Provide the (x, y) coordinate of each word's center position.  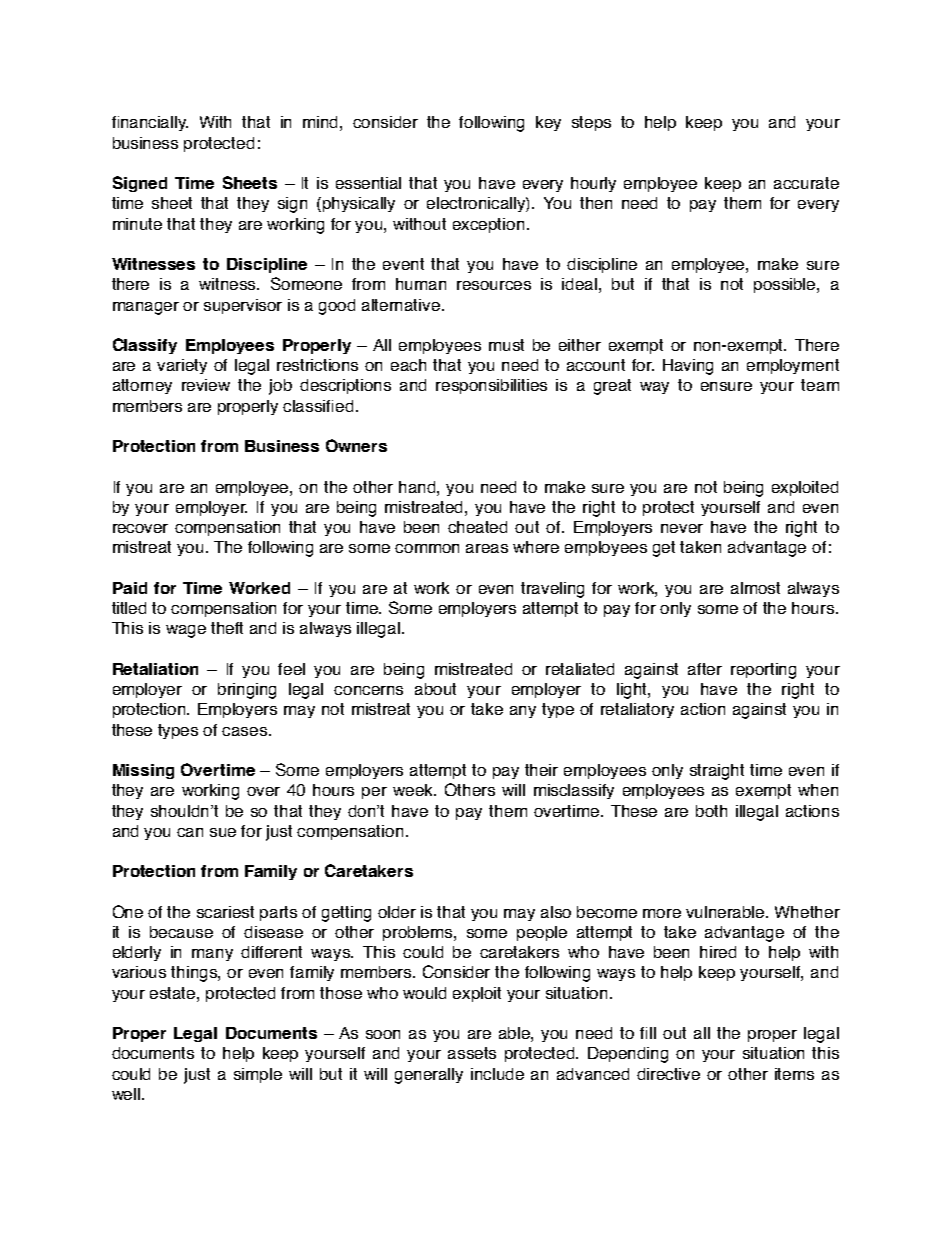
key (548, 123)
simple (258, 1075)
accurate (806, 183)
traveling (552, 590)
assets (472, 1053)
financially (150, 123)
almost (755, 588)
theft (227, 628)
